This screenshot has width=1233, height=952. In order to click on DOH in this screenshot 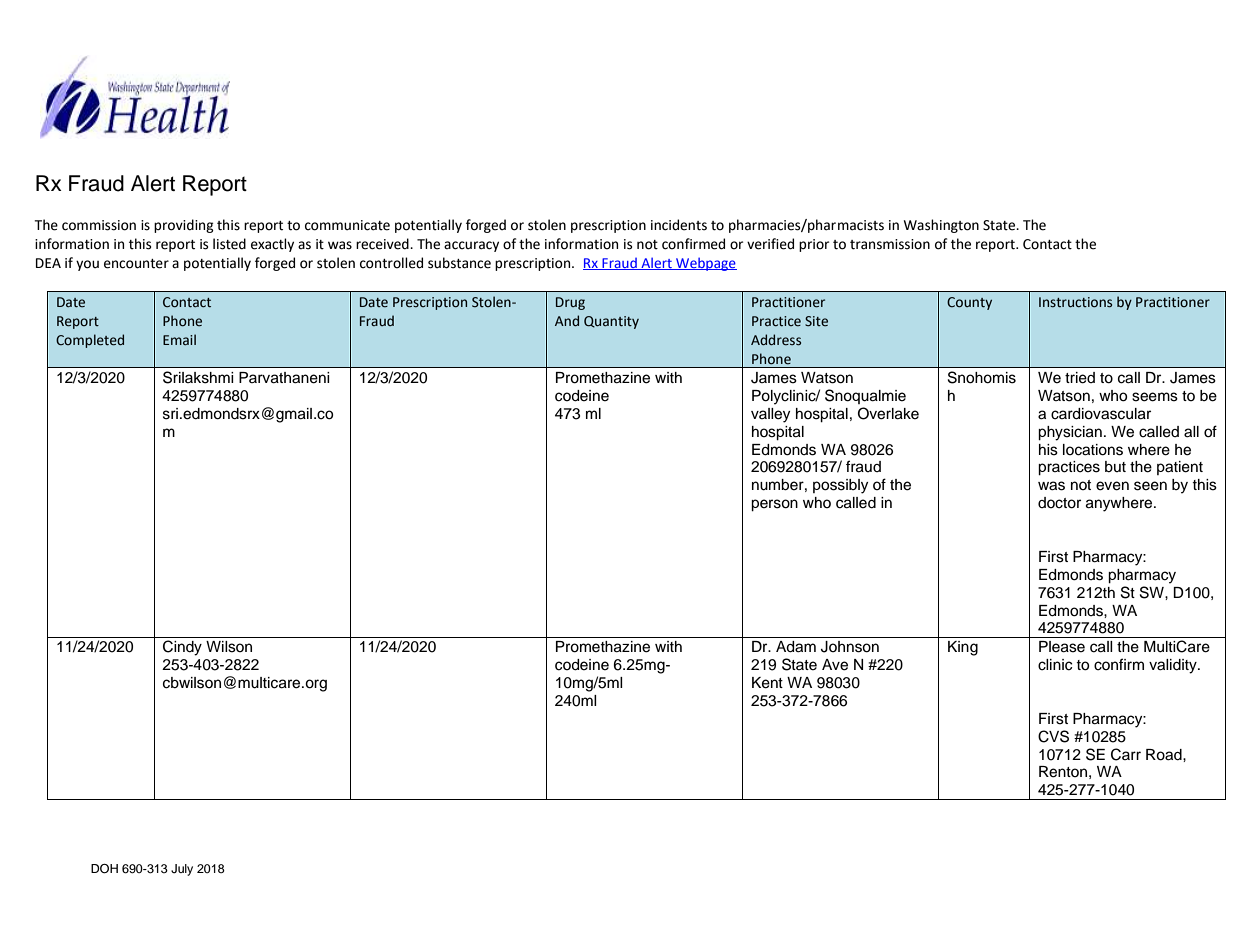, I will do `click(104, 869)`.
